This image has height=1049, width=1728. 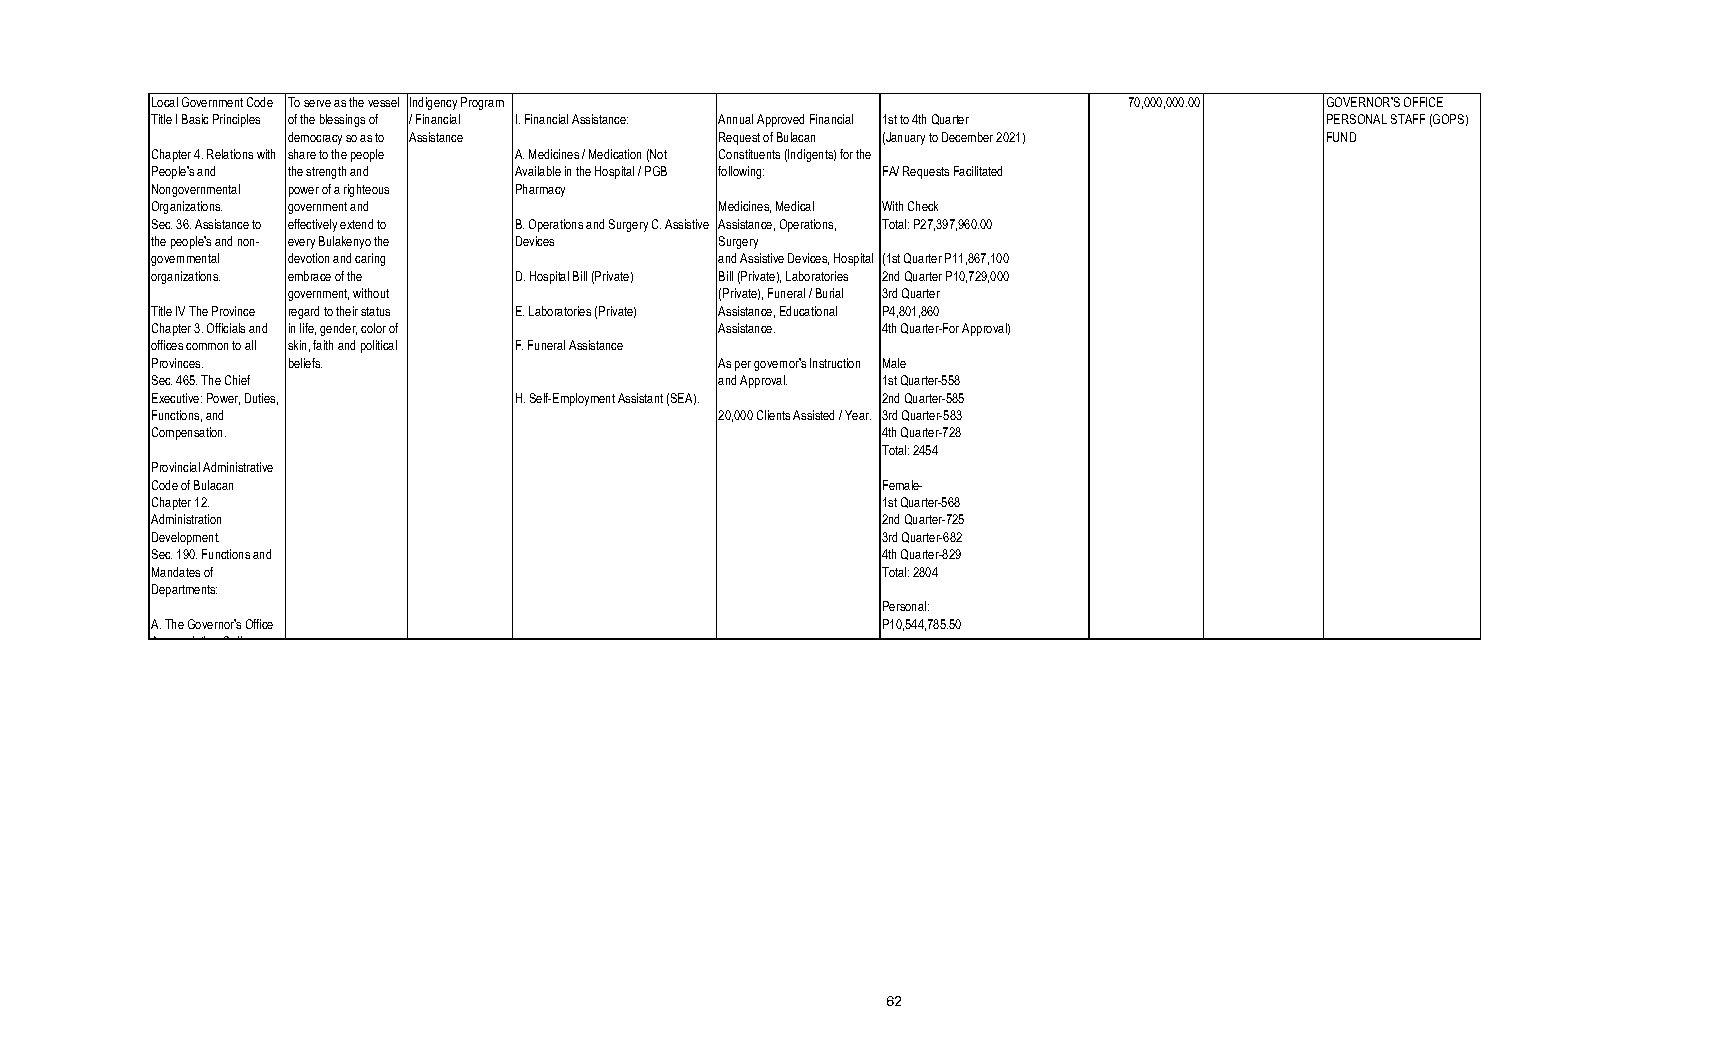 What do you see at coordinates (312, 225) in the image?
I see `effectively` at bounding box center [312, 225].
